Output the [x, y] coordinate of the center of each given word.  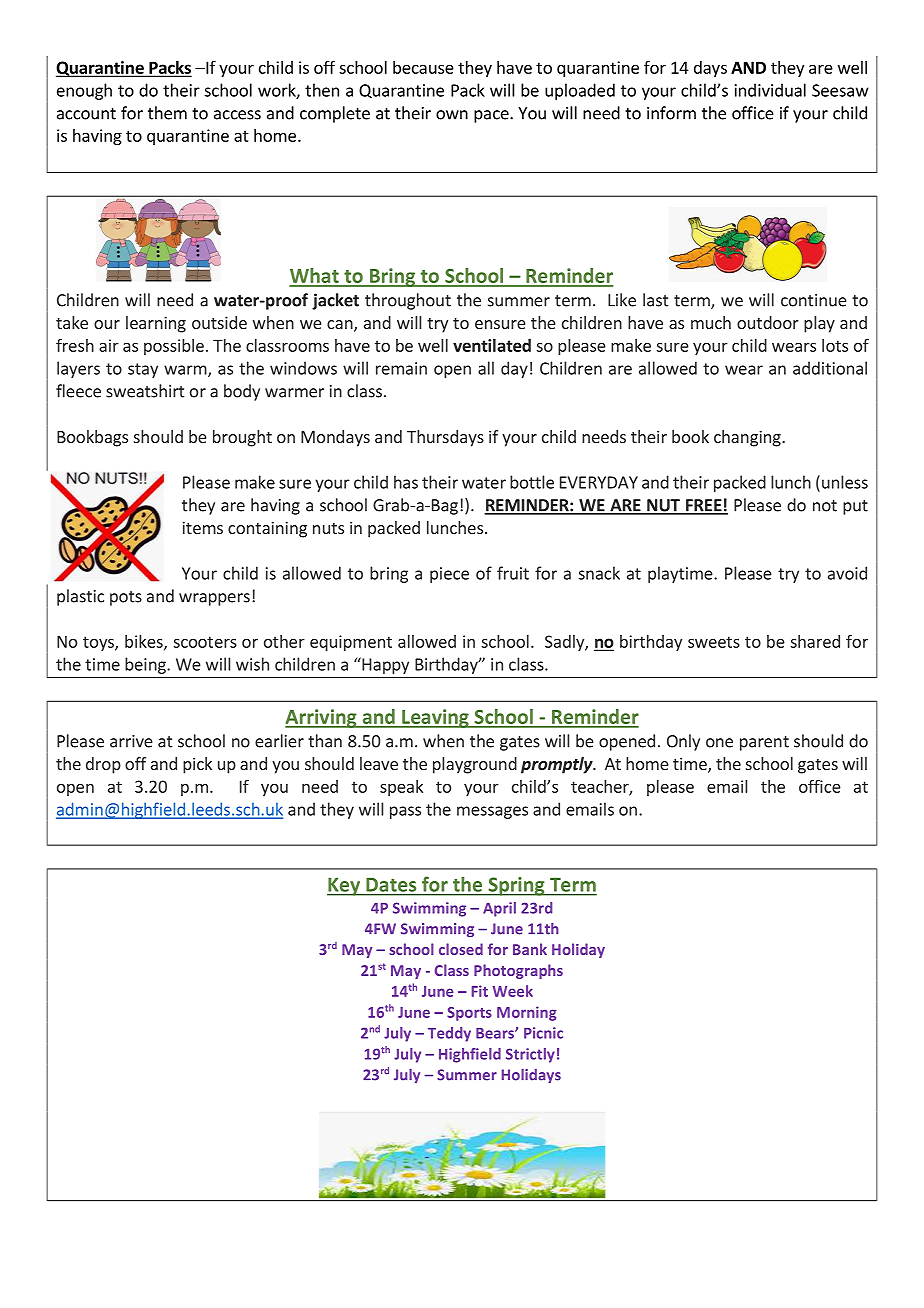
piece [449, 575]
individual [770, 90]
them [167, 113]
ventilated [492, 345]
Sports [469, 1014]
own [452, 115]
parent [764, 743]
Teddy [449, 1034]
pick [197, 765]
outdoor [767, 322]
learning [156, 324]
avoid [847, 573]
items [202, 527]
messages [492, 812]
